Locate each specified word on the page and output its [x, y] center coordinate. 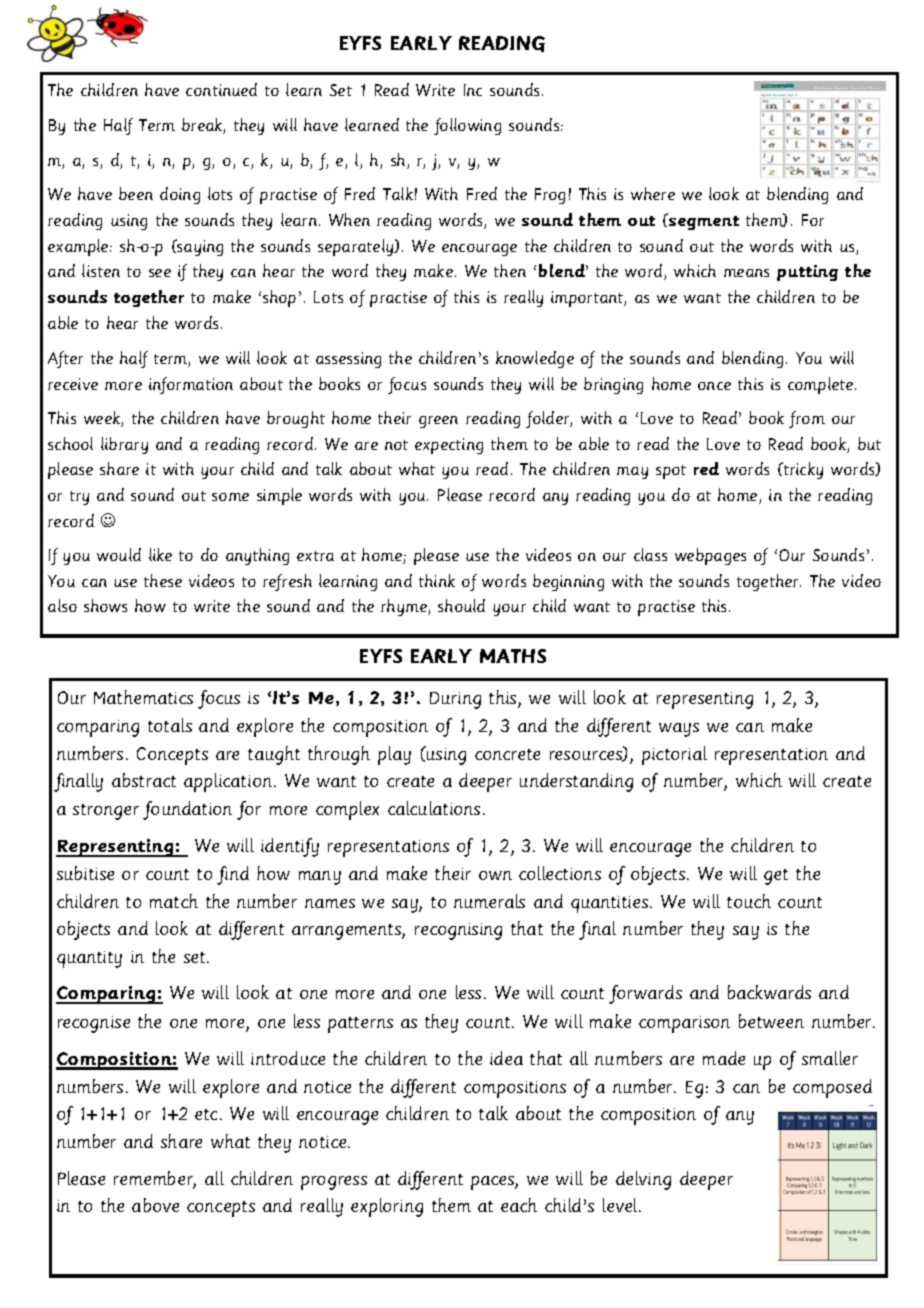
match [174, 901]
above [155, 1205]
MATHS [513, 656]
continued [221, 89]
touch [749, 901]
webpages [710, 556]
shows [105, 605]
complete [822, 385]
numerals [489, 901]
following [467, 126]
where [653, 193]
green [438, 422]
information [191, 385]
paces [493, 1183]
